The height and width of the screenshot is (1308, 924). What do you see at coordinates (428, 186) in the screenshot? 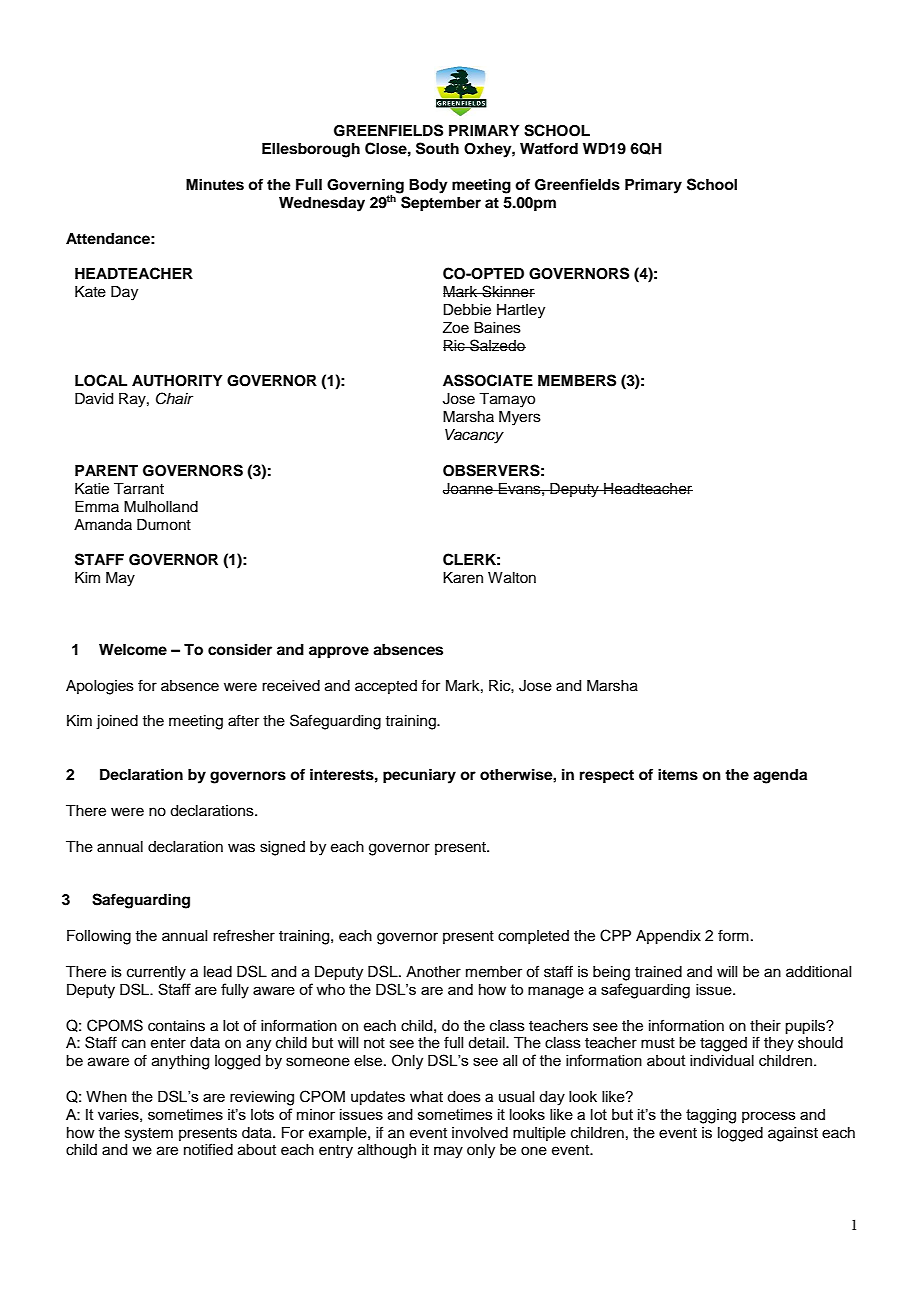
I see `Body` at bounding box center [428, 186].
